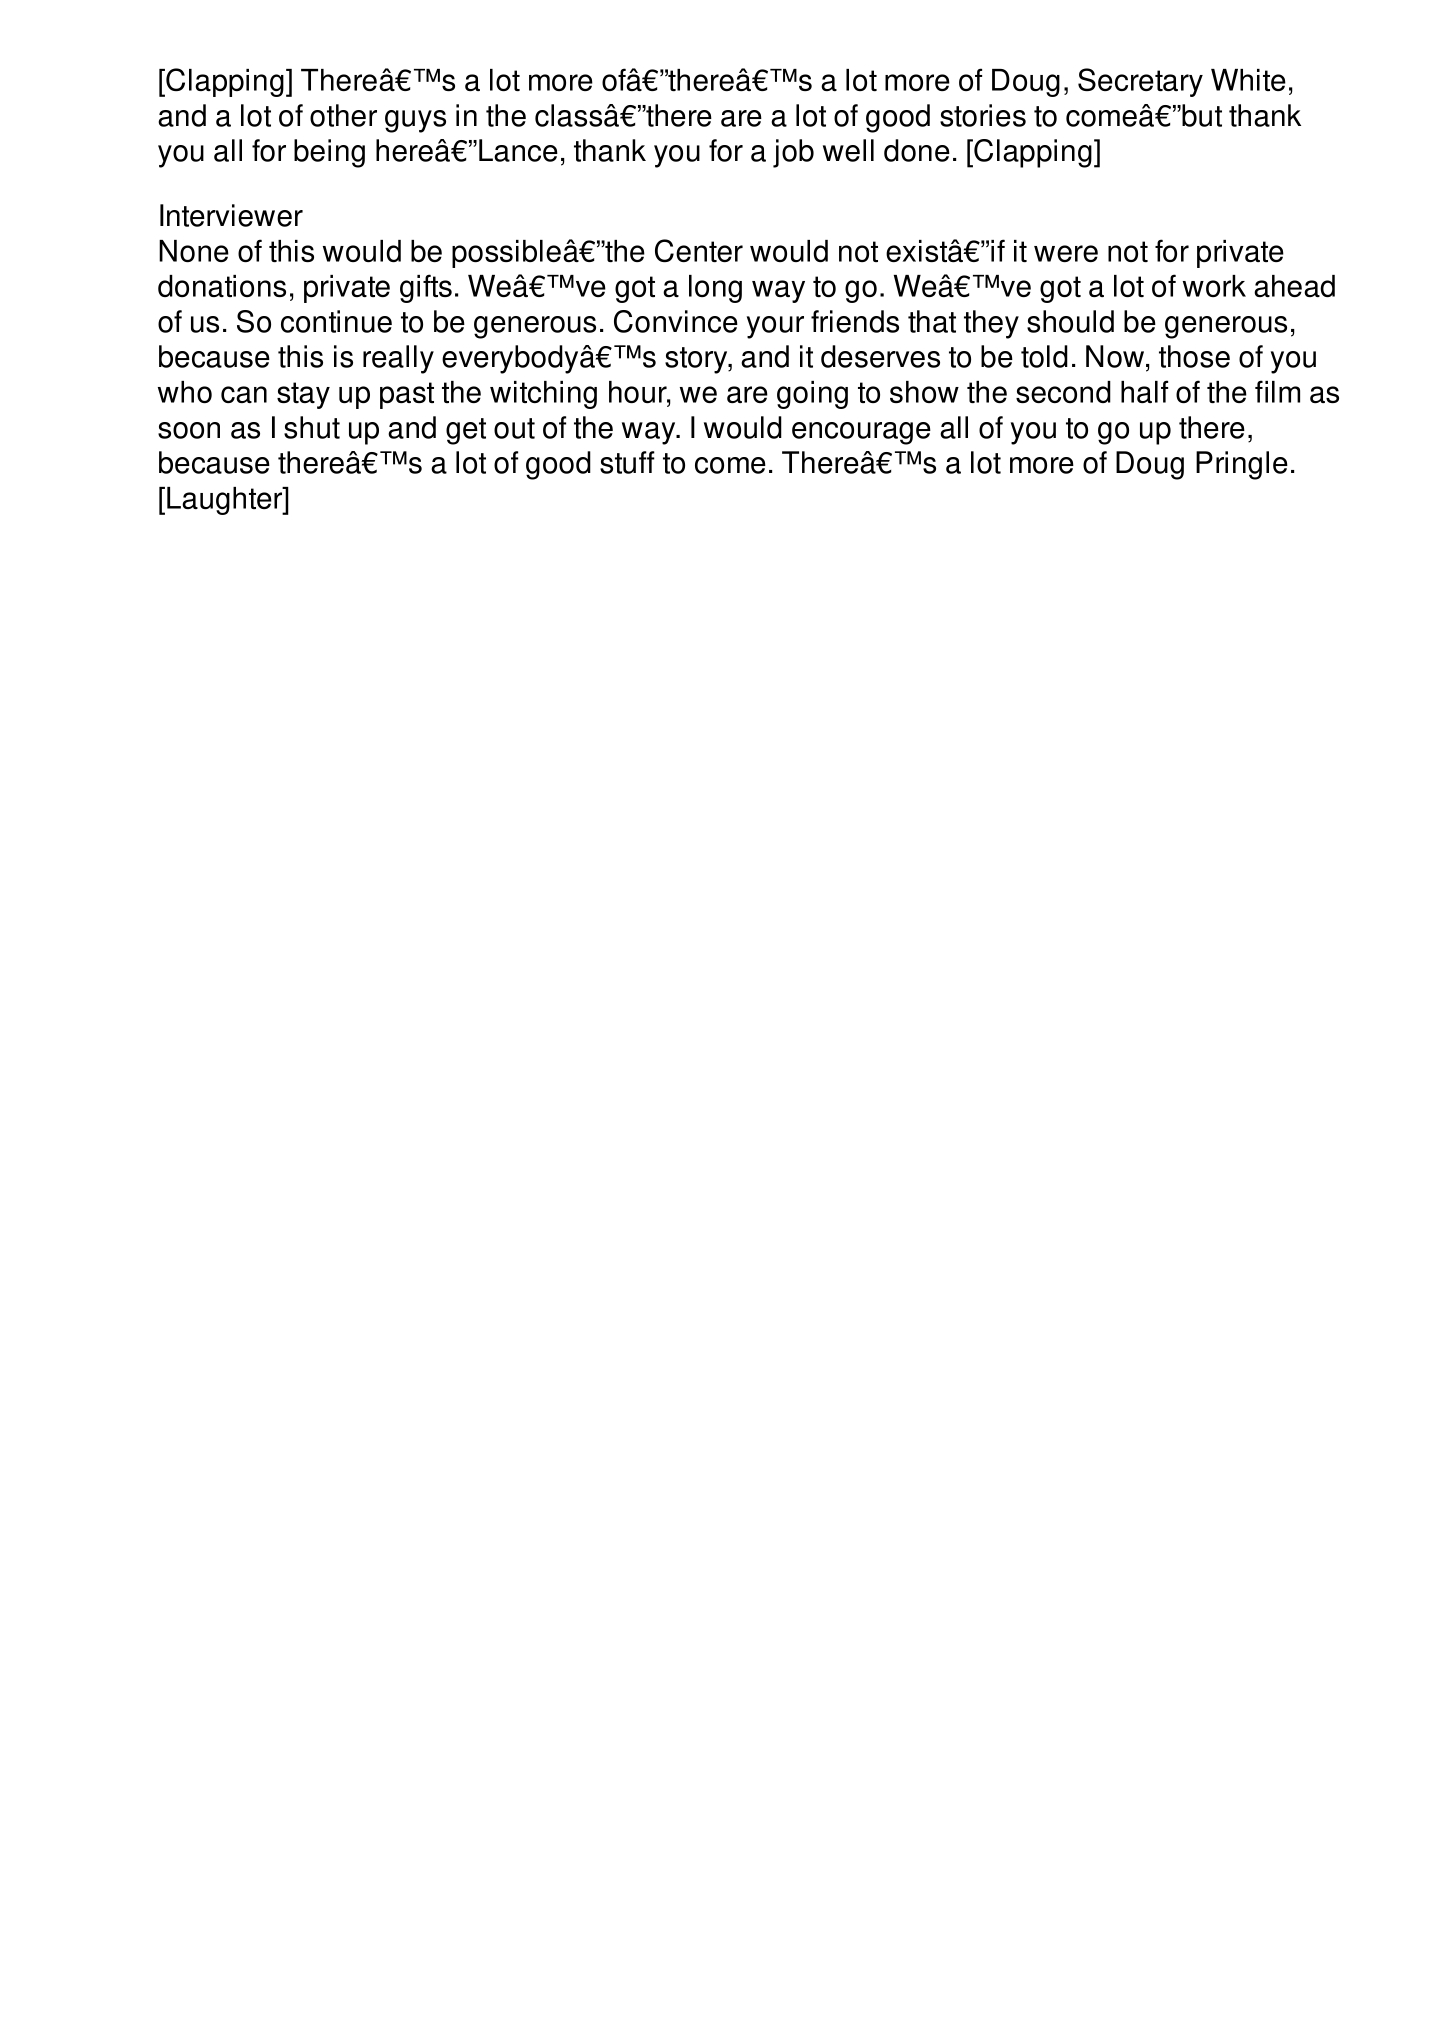 This page has height=2036, width=1439. What do you see at coordinates (983, 115) in the page?
I see `stories` at bounding box center [983, 115].
